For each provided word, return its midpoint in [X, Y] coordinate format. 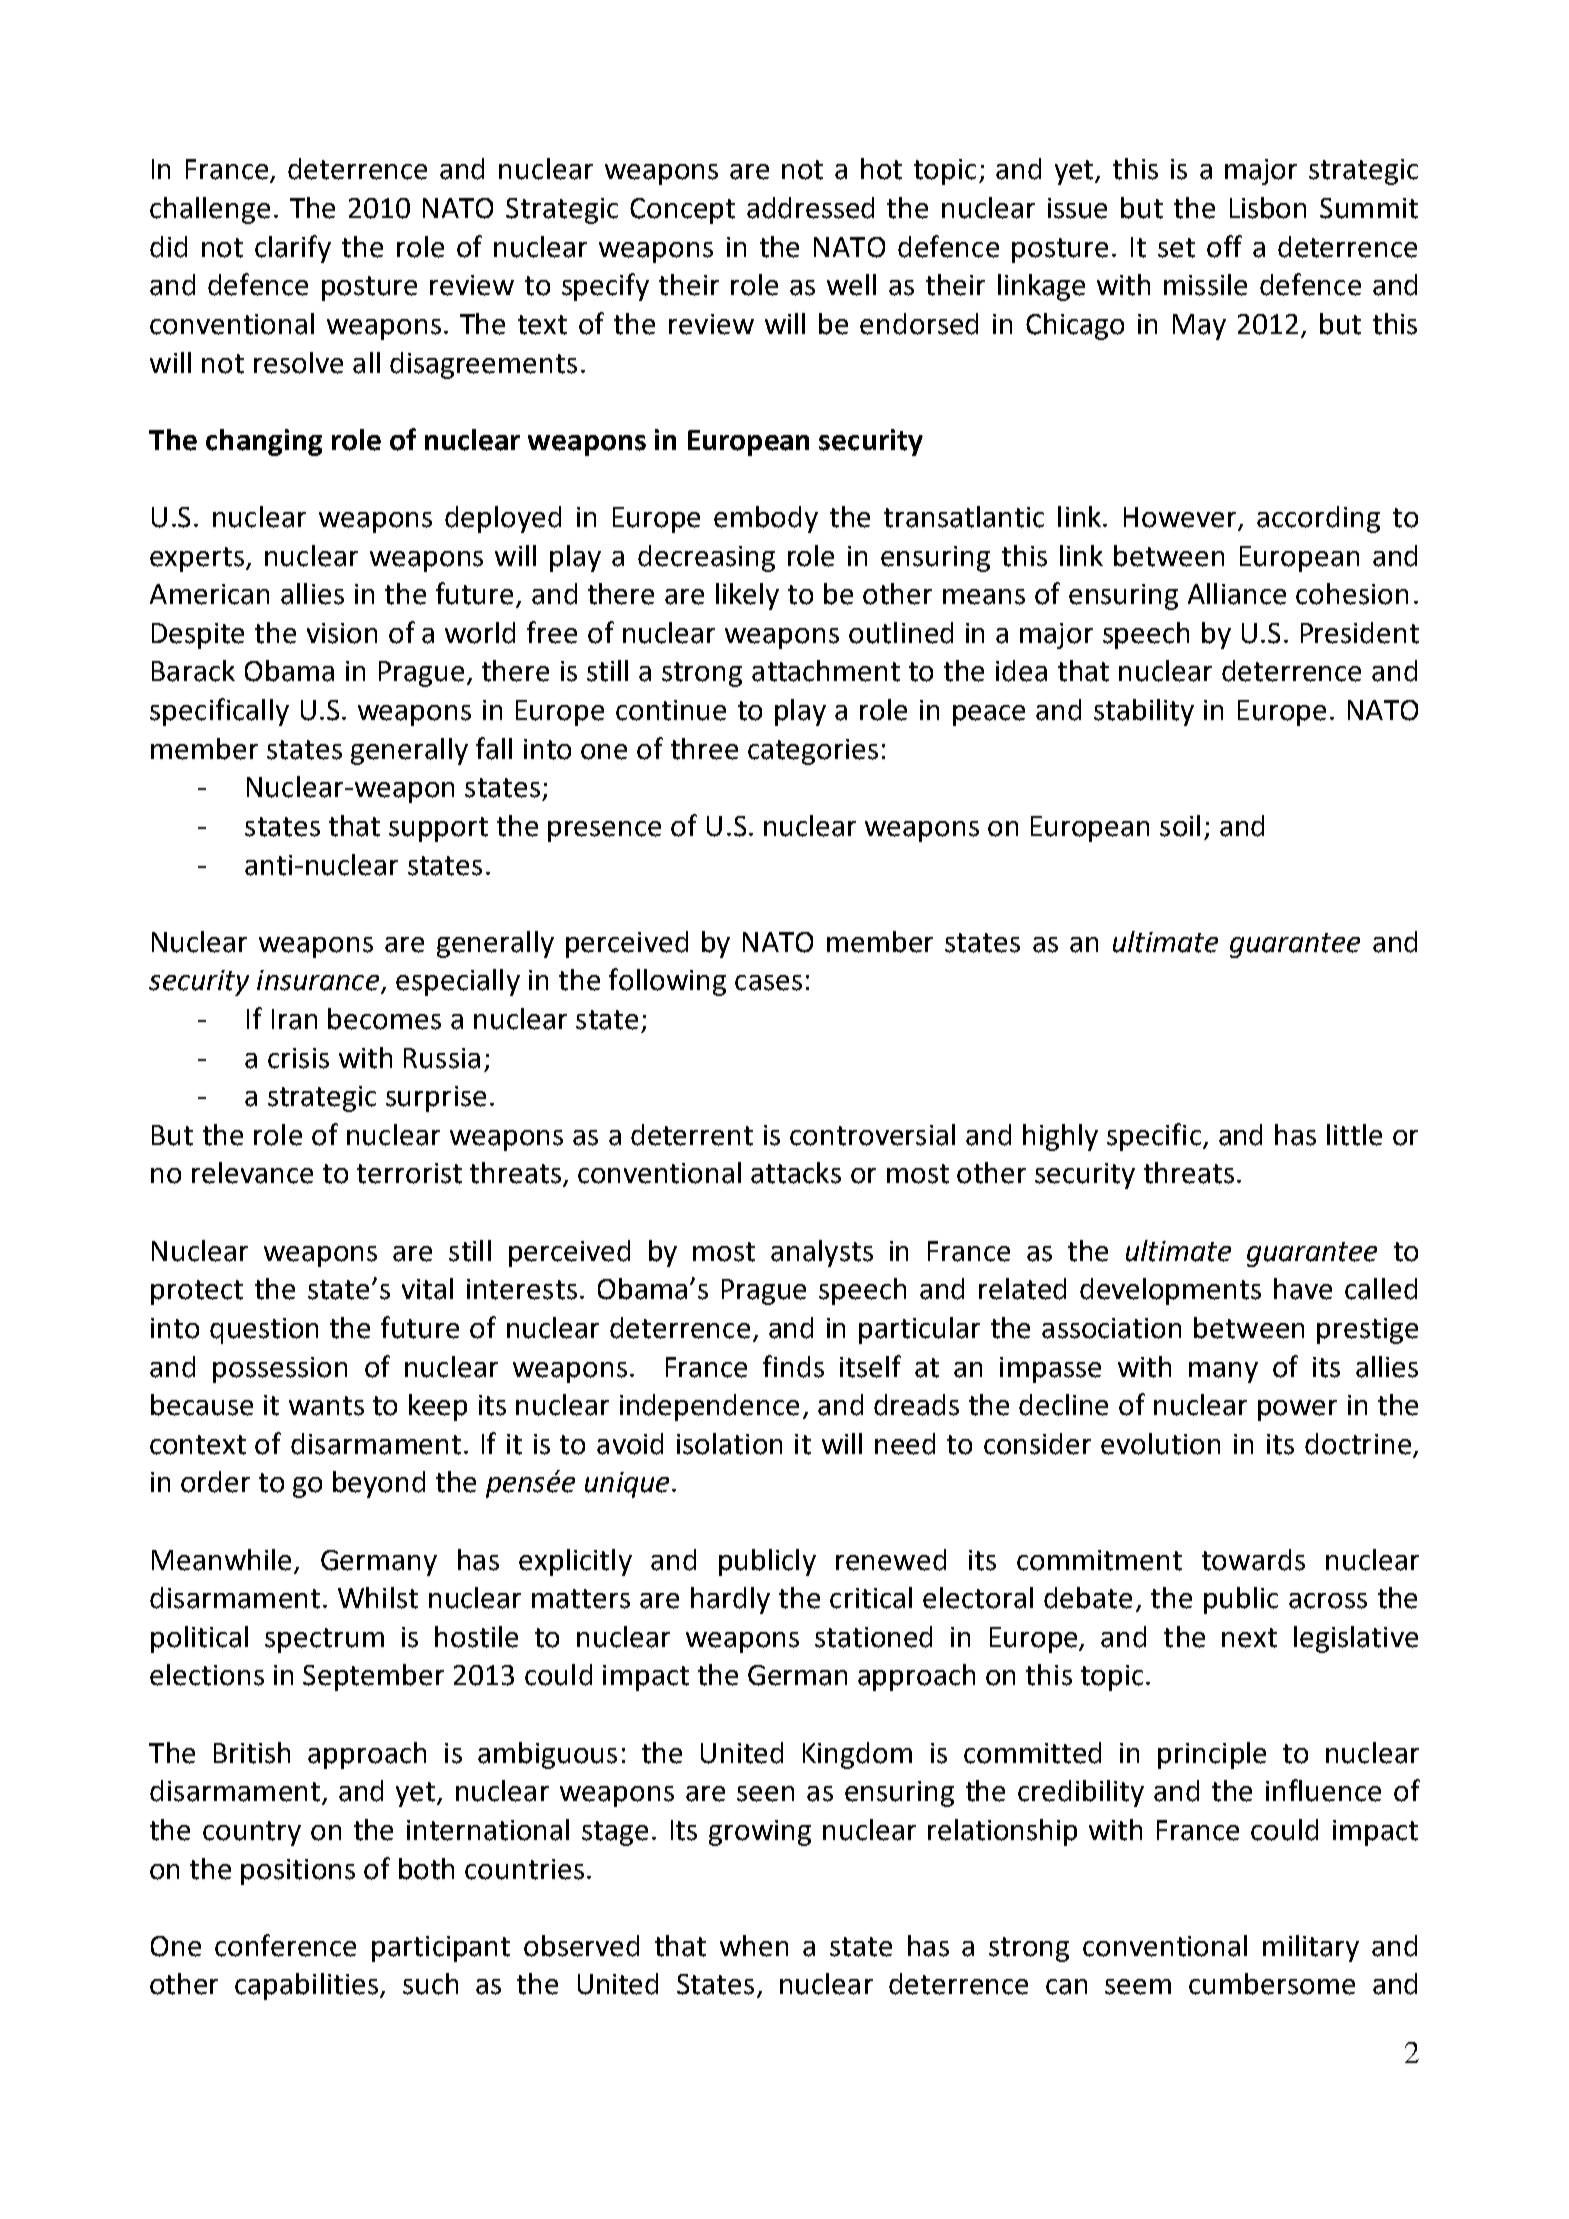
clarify [293, 249]
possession [280, 1370]
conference [285, 1945]
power [1297, 1410]
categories [813, 752]
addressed [810, 208]
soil [1180, 826]
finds [793, 1366]
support [438, 829]
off [1224, 246]
